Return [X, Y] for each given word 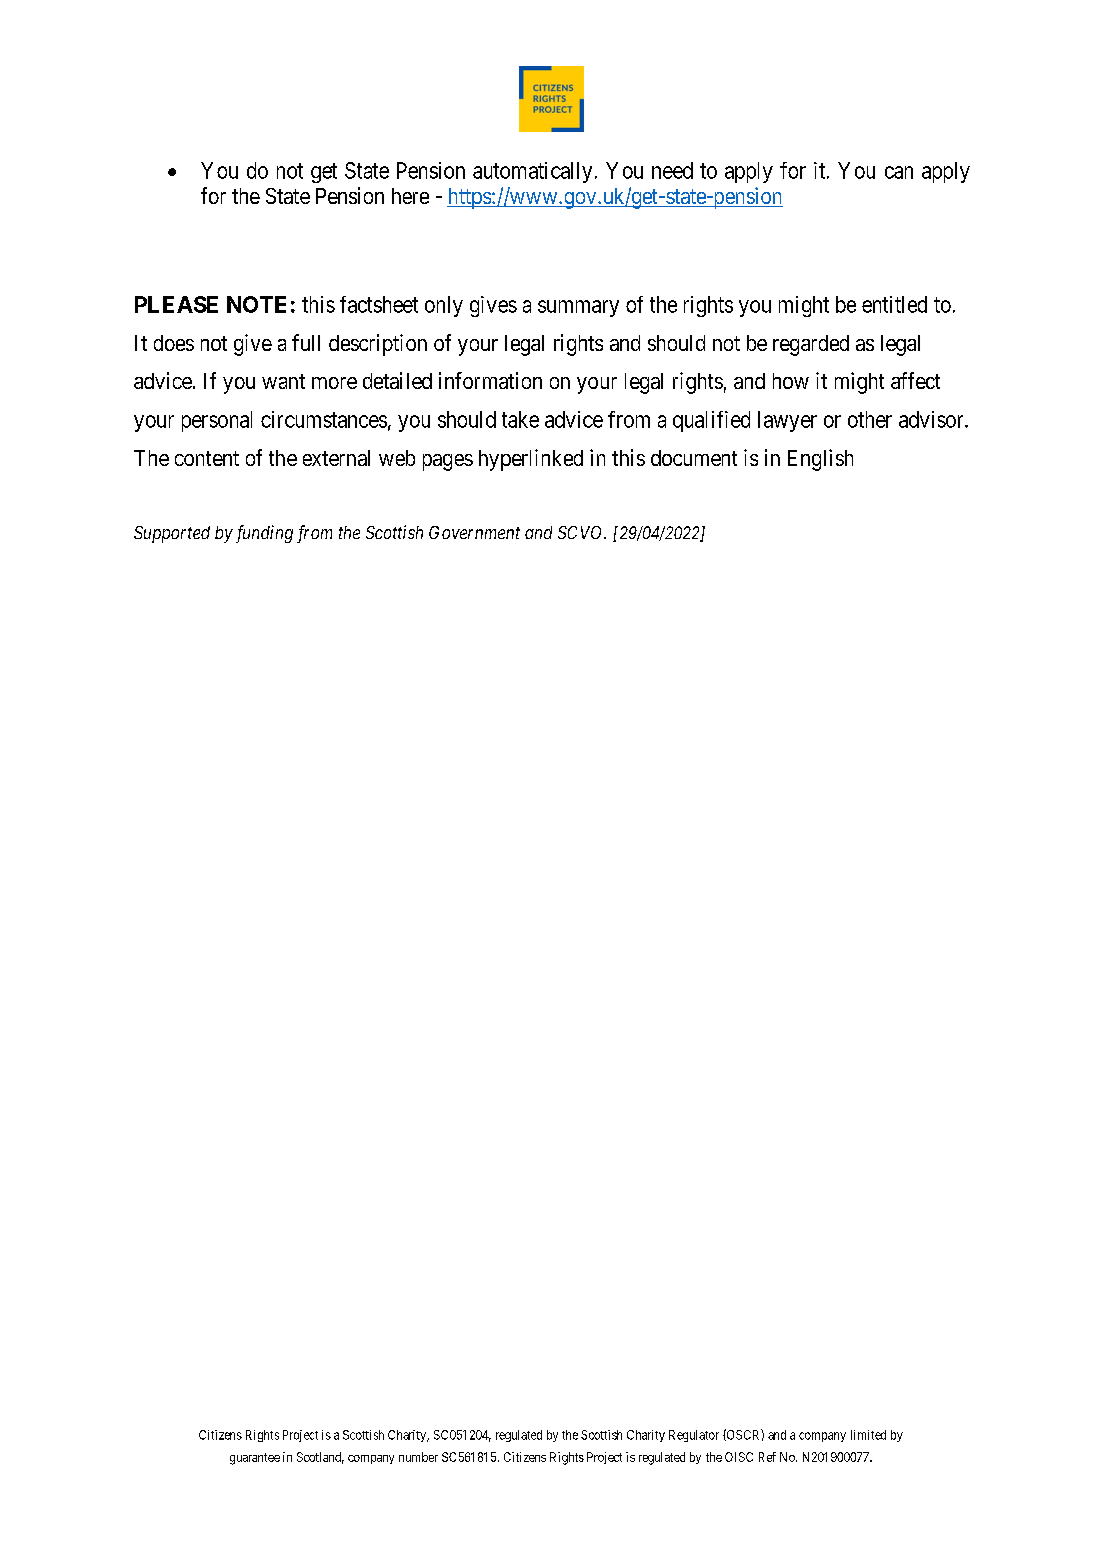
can [899, 172]
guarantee [255, 1459]
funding [264, 534]
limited [868, 1435]
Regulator [694, 1436]
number [418, 1457]
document [694, 458]
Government [474, 532]
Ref [767, 1457]
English [820, 460]
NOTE [256, 304]
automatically [532, 172]
